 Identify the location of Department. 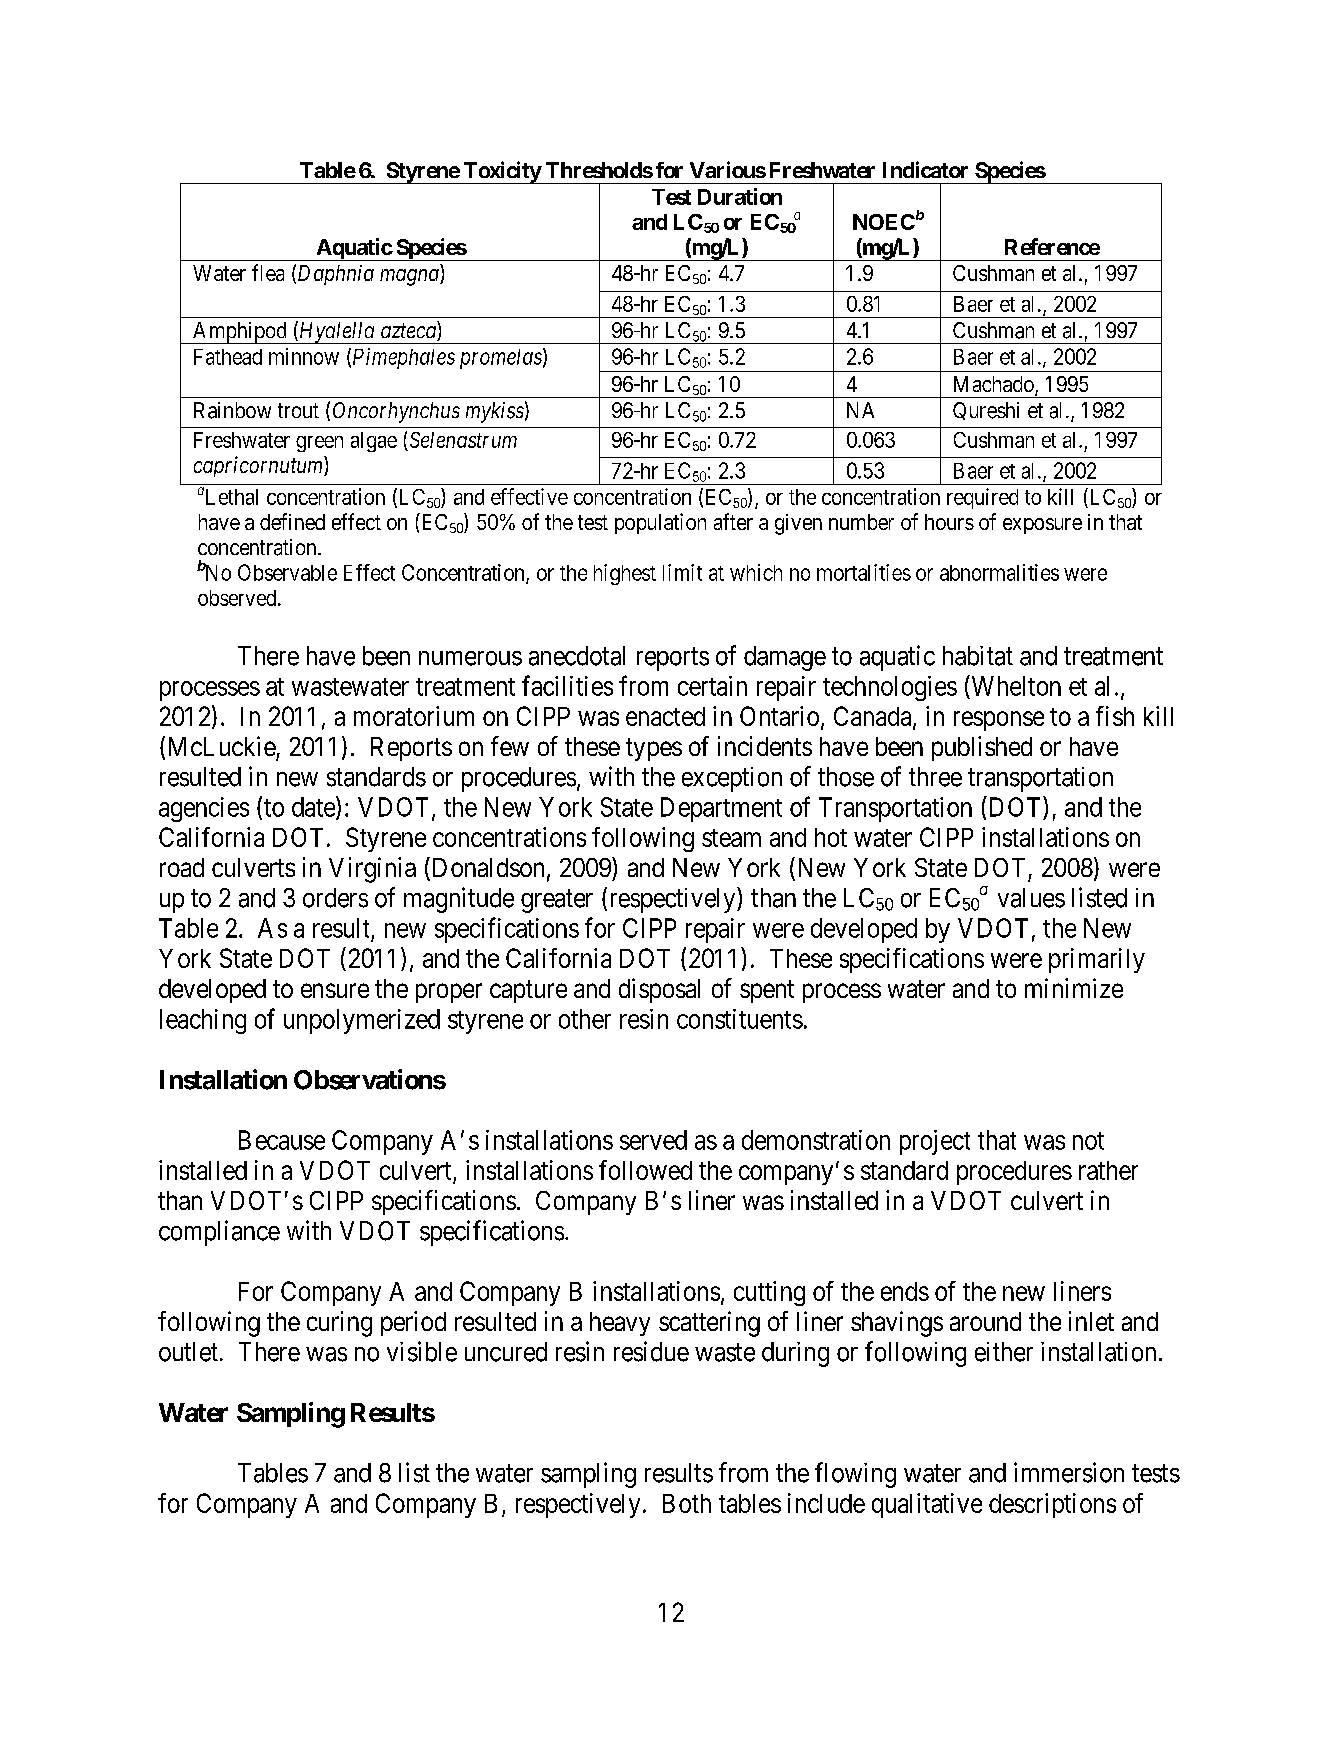
(721, 809).
